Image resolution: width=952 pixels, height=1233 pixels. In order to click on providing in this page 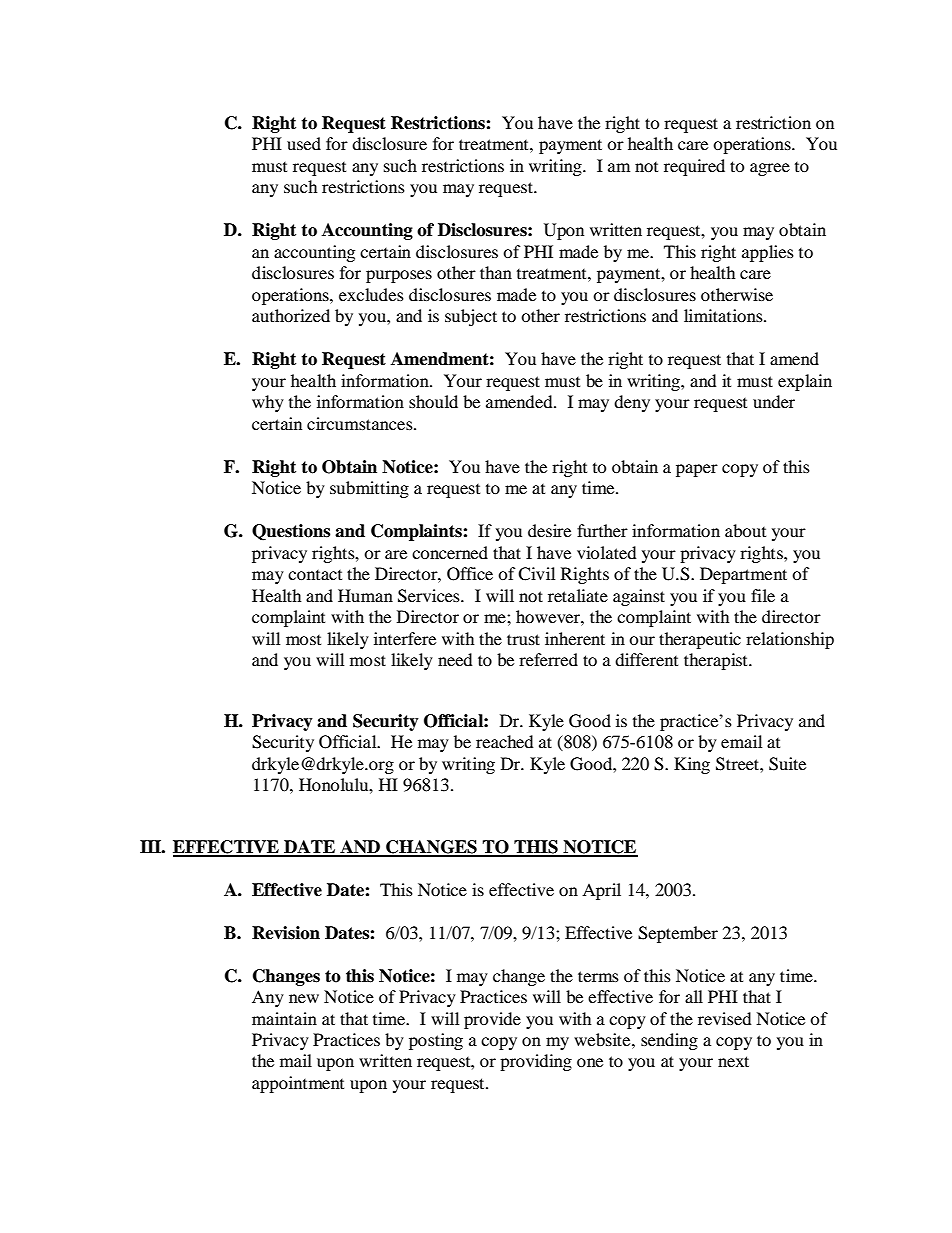, I will do `click(536, 1062)`.
